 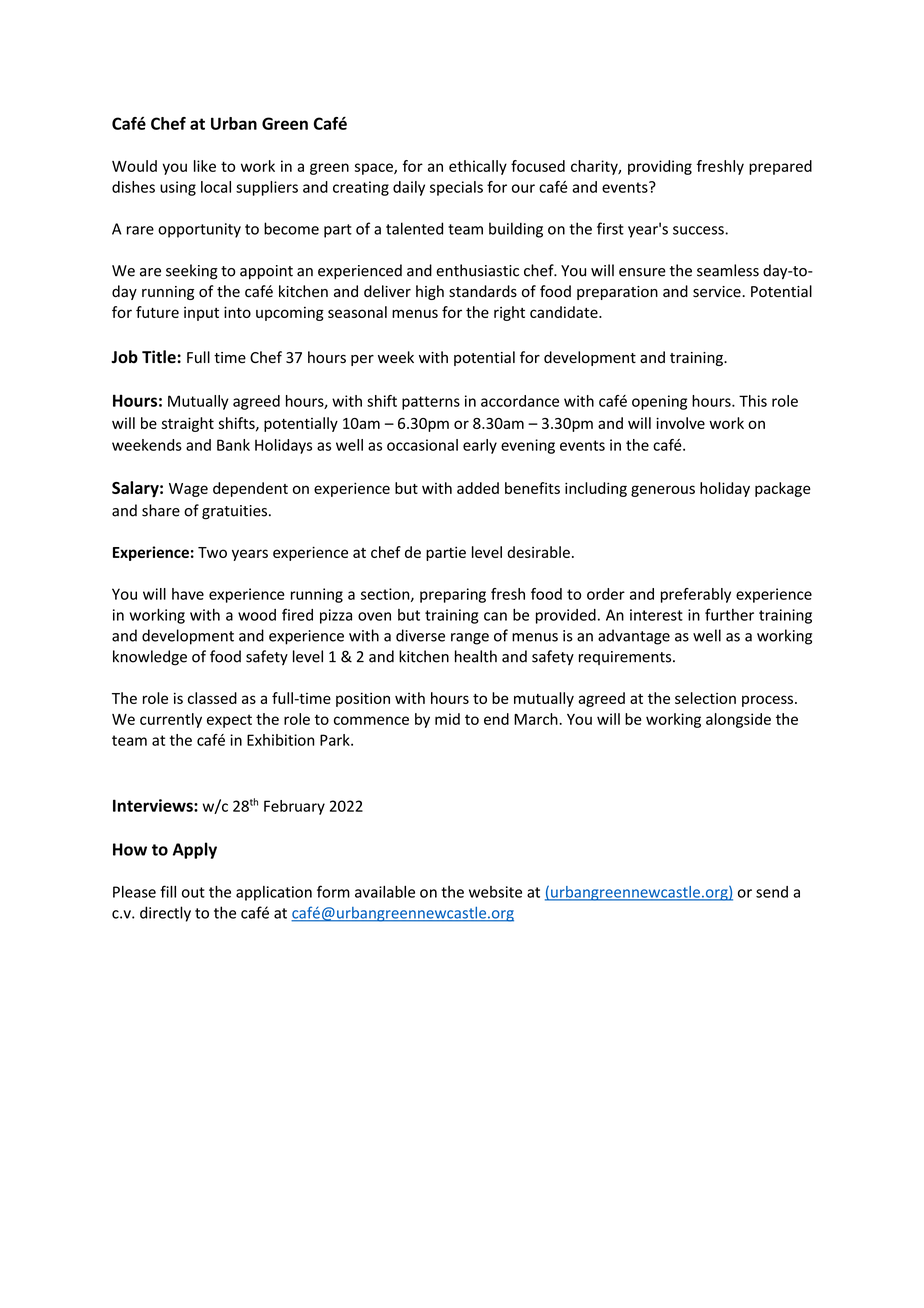 I want to click on desirable, so click(x=538, y=552).
